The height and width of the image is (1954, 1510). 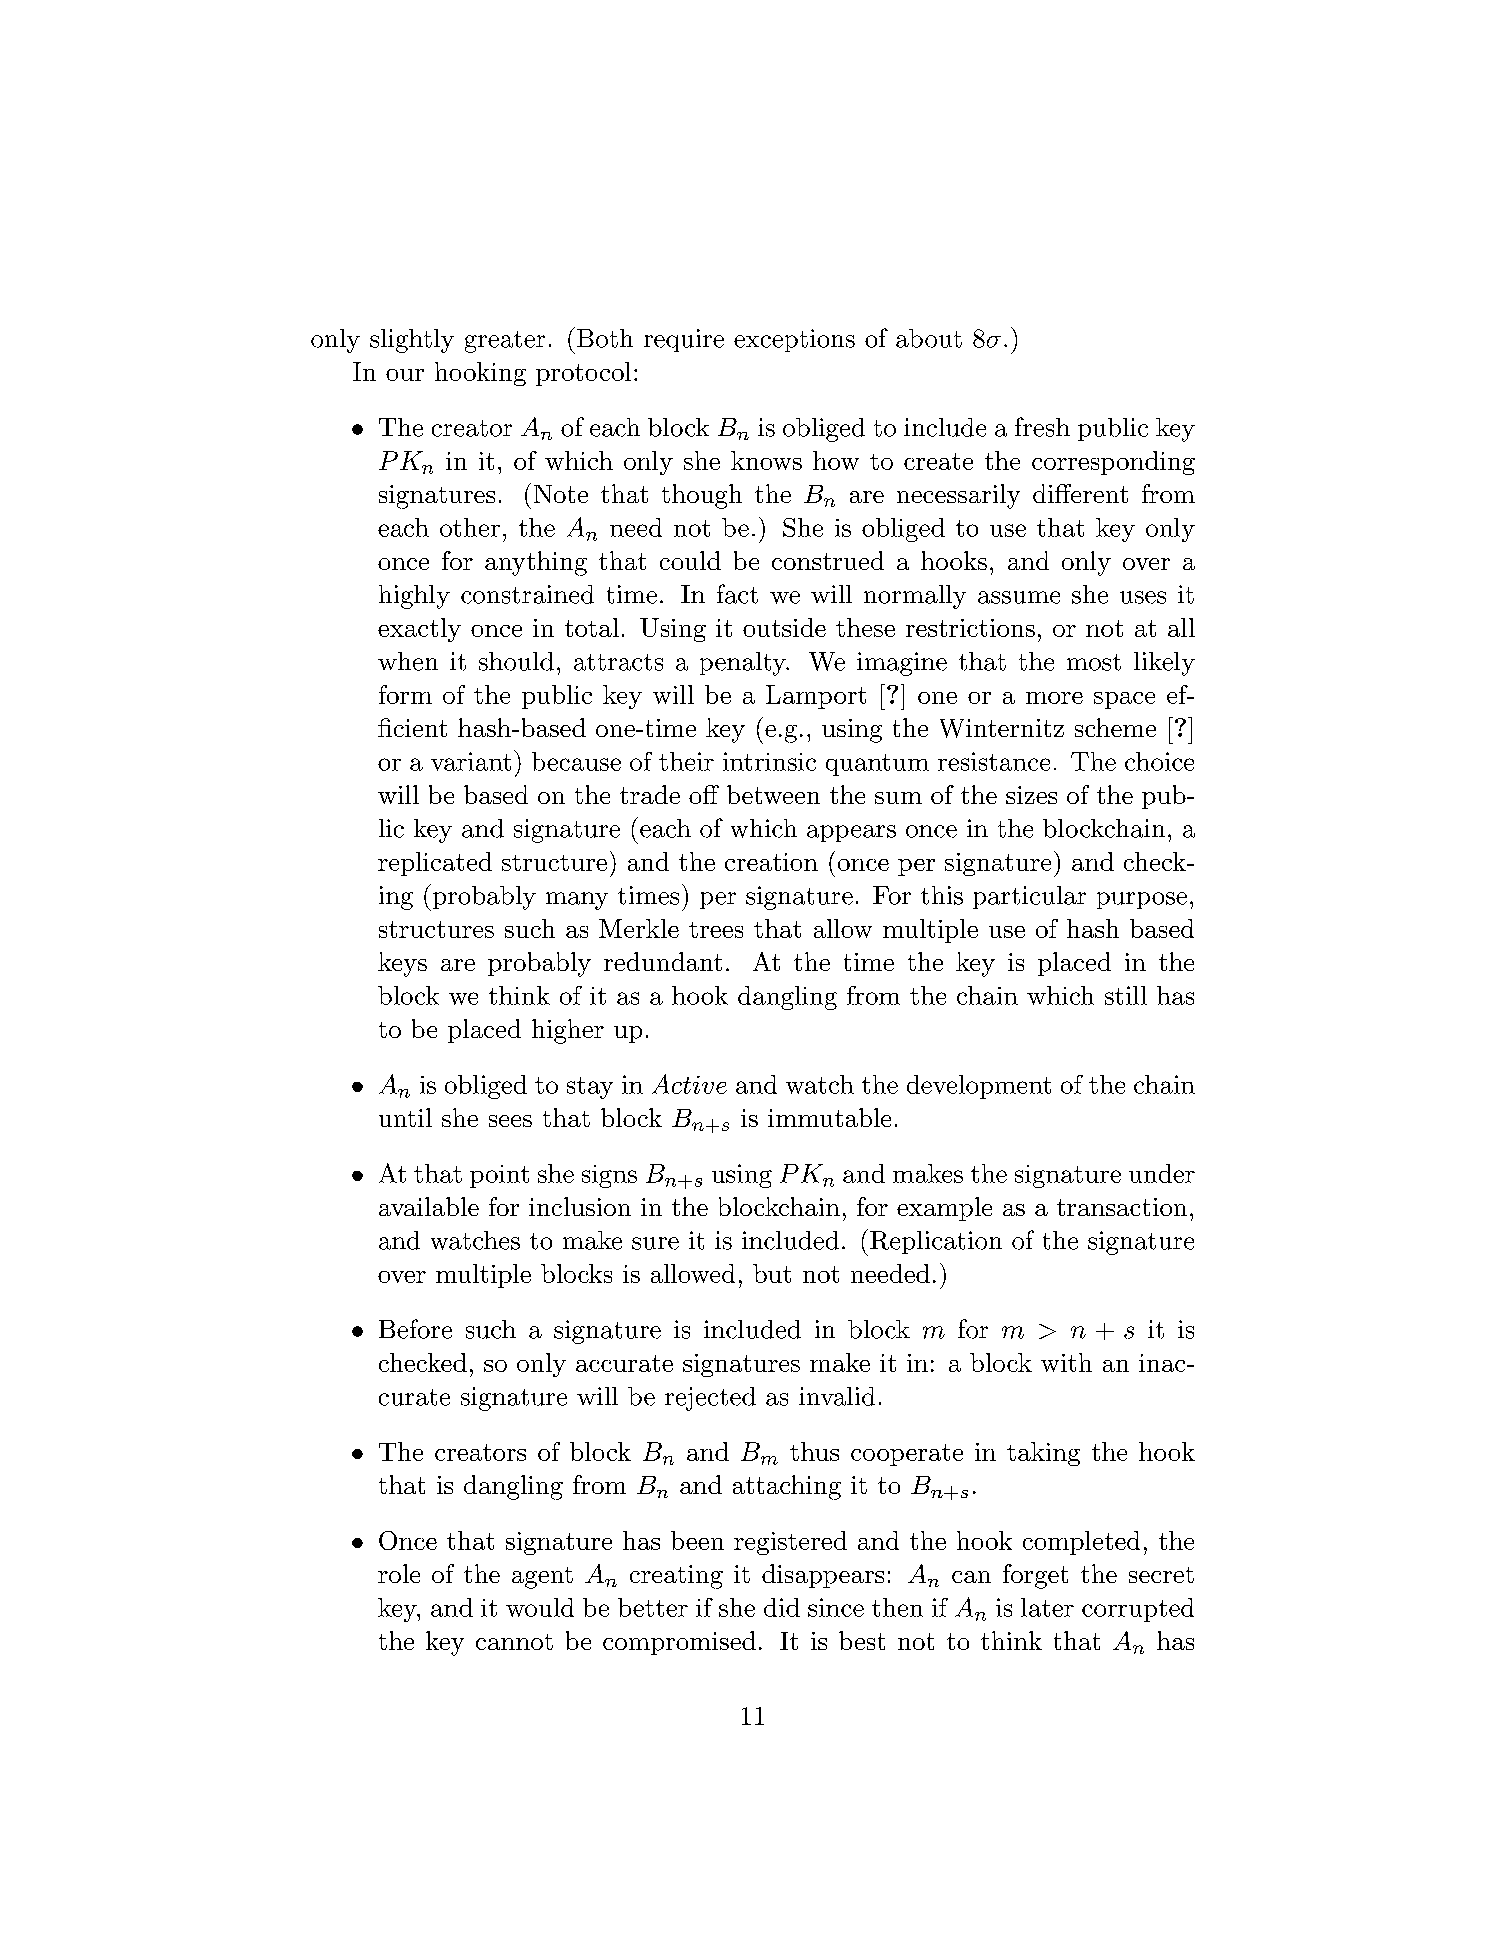 I want to click on did, so click(x=782, y=1607).
